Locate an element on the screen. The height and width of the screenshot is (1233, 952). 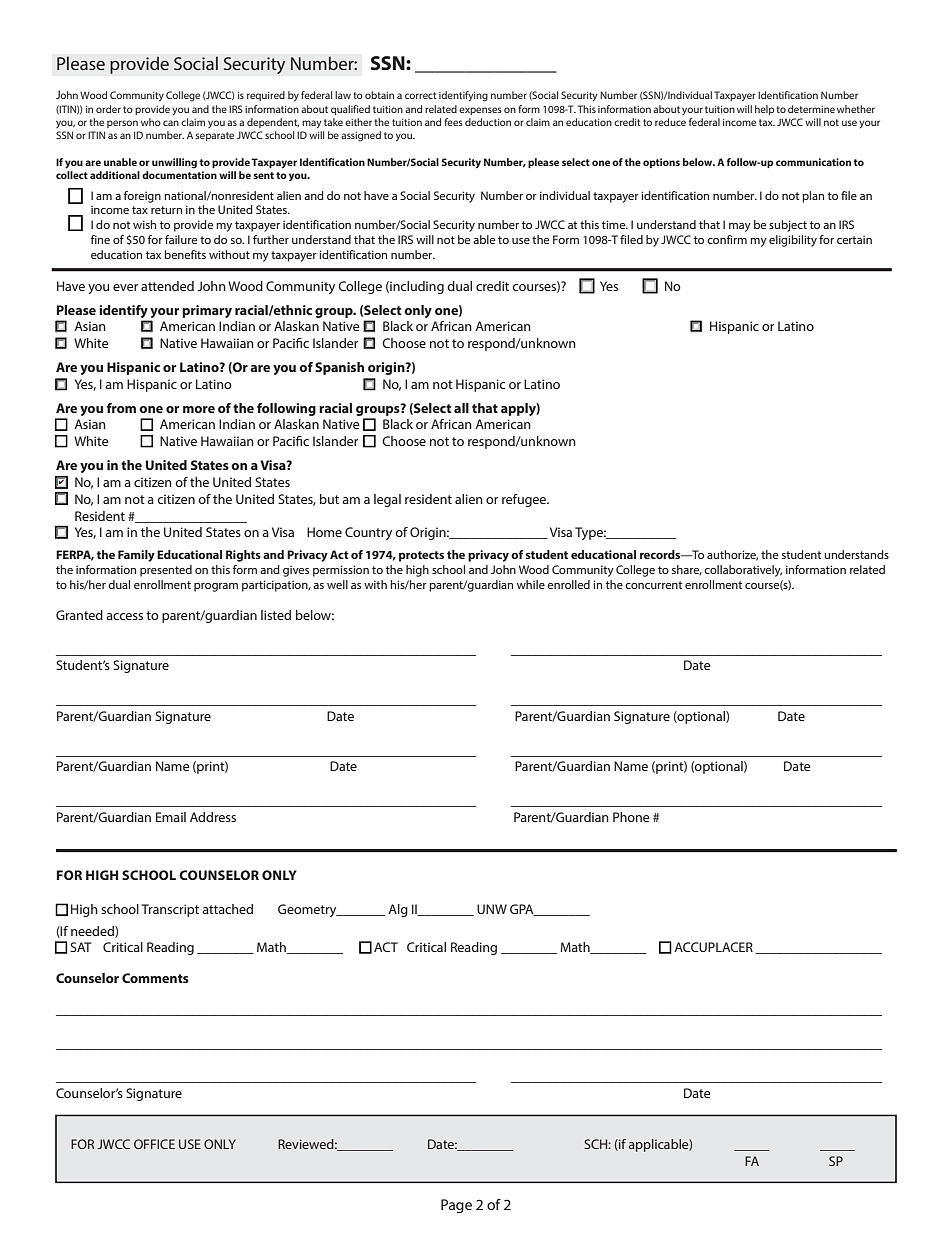
while is located at coordinates (531, 584).
